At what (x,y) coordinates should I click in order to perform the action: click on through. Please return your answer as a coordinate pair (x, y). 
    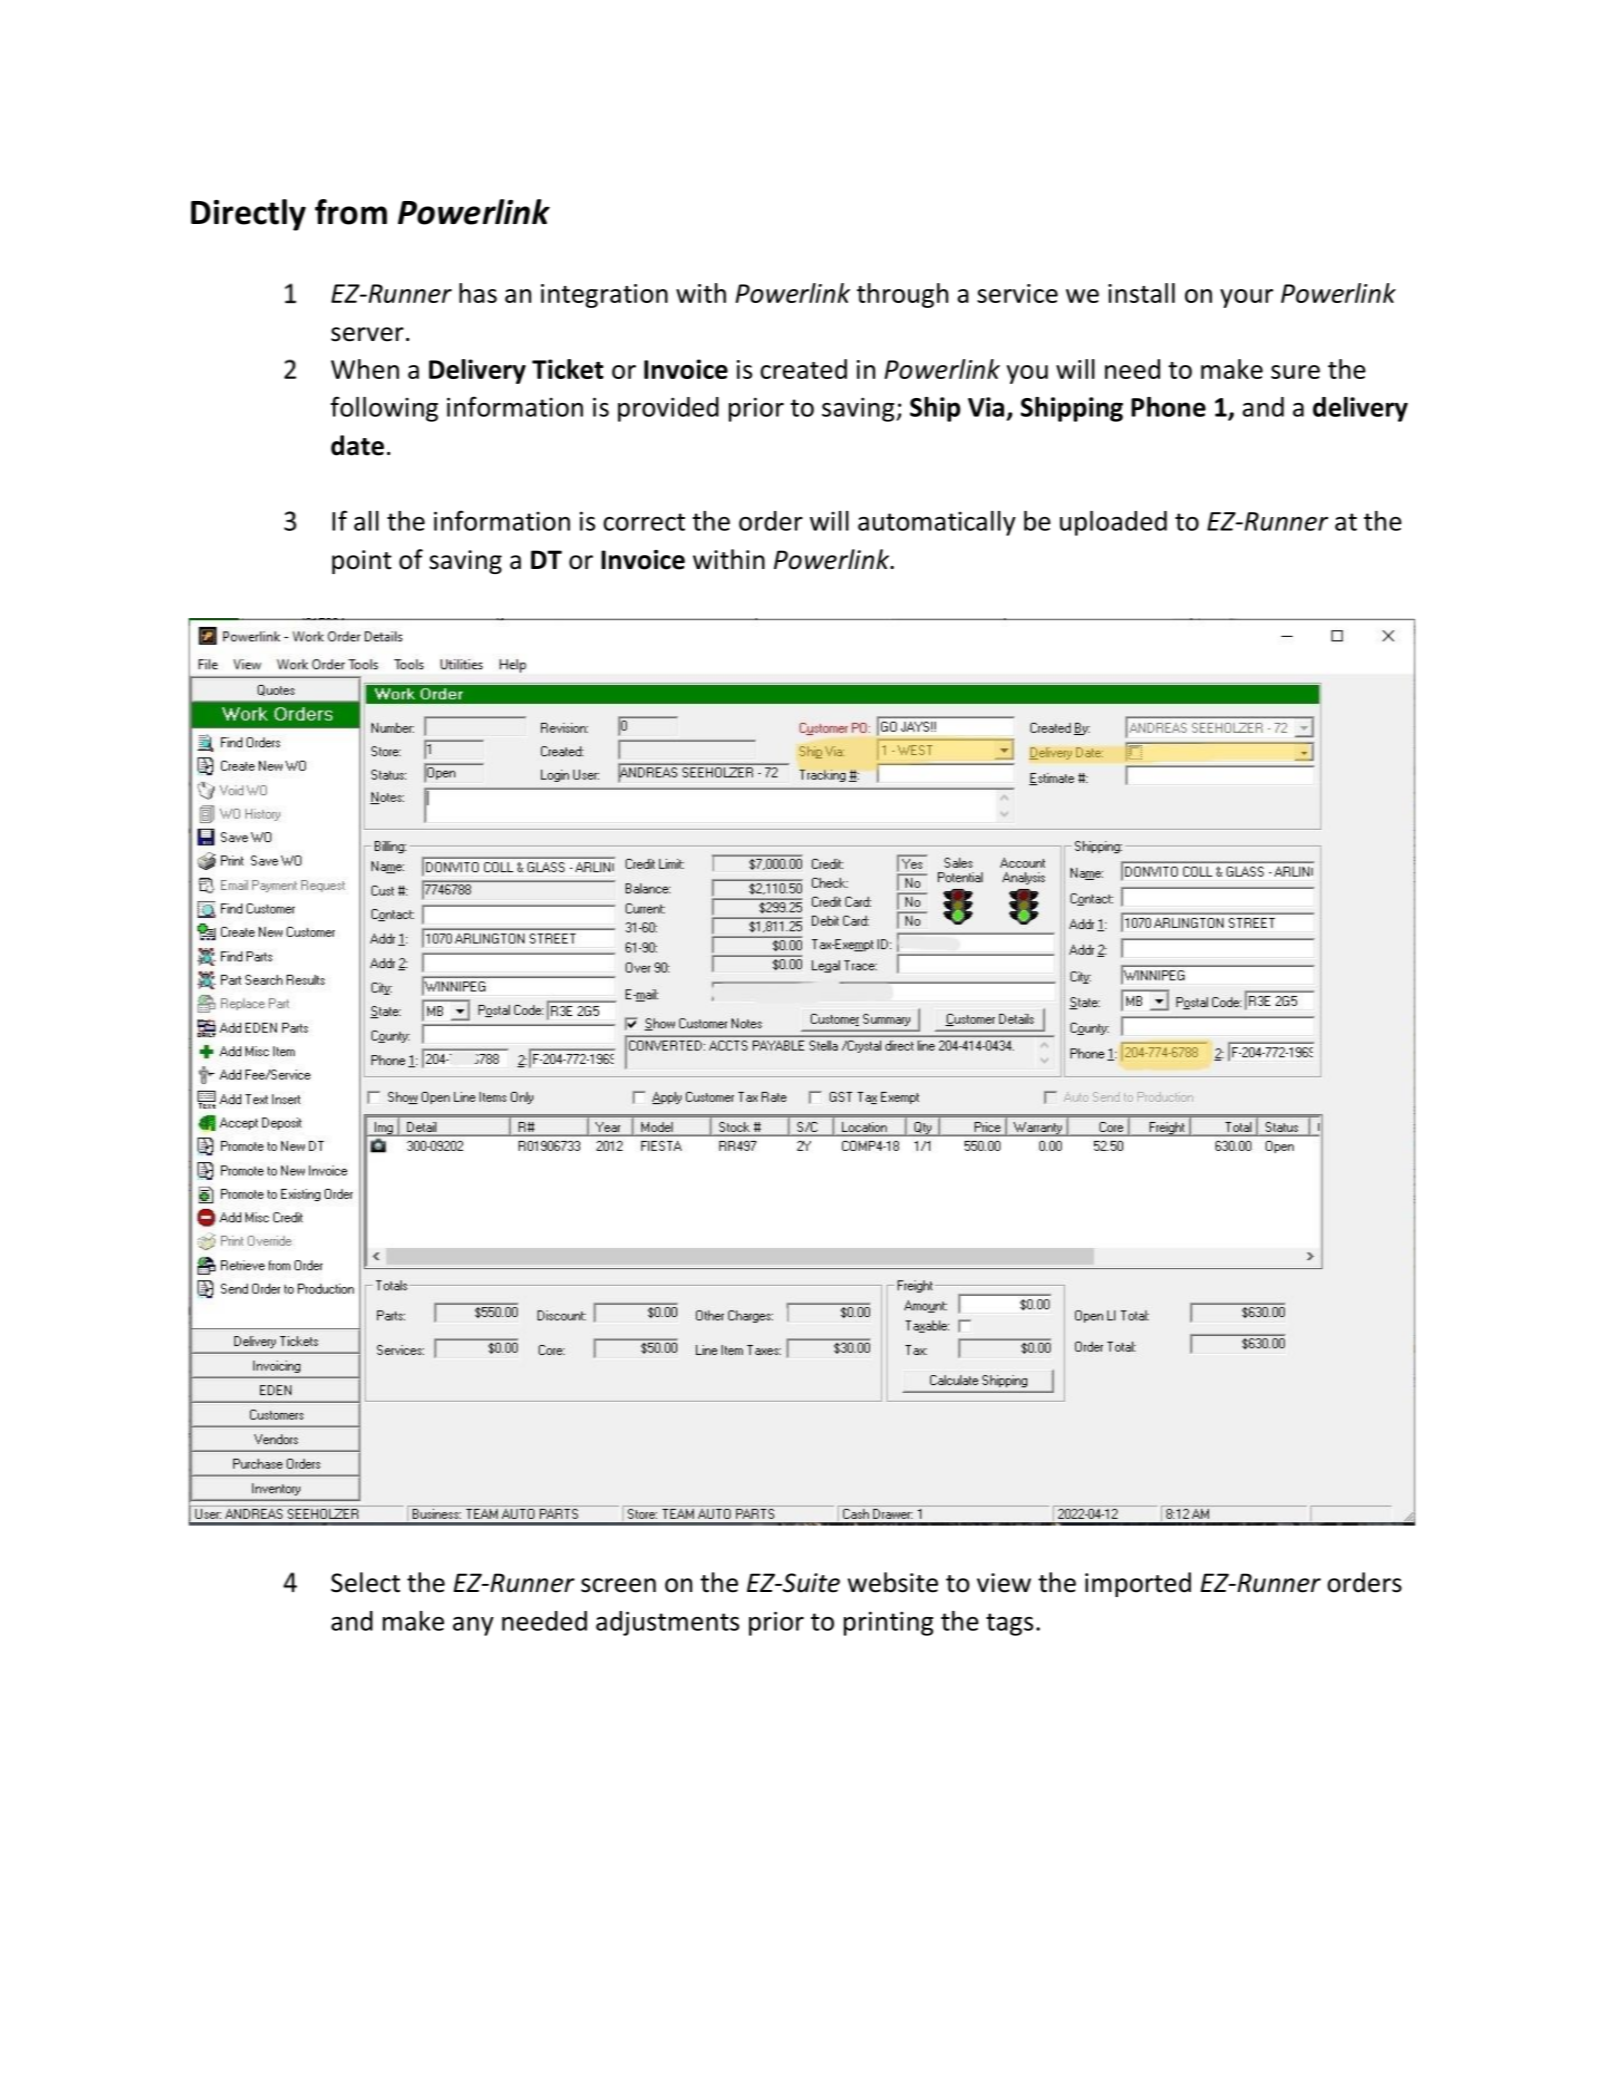
    Looking at the image, I should click on (902, 295).
